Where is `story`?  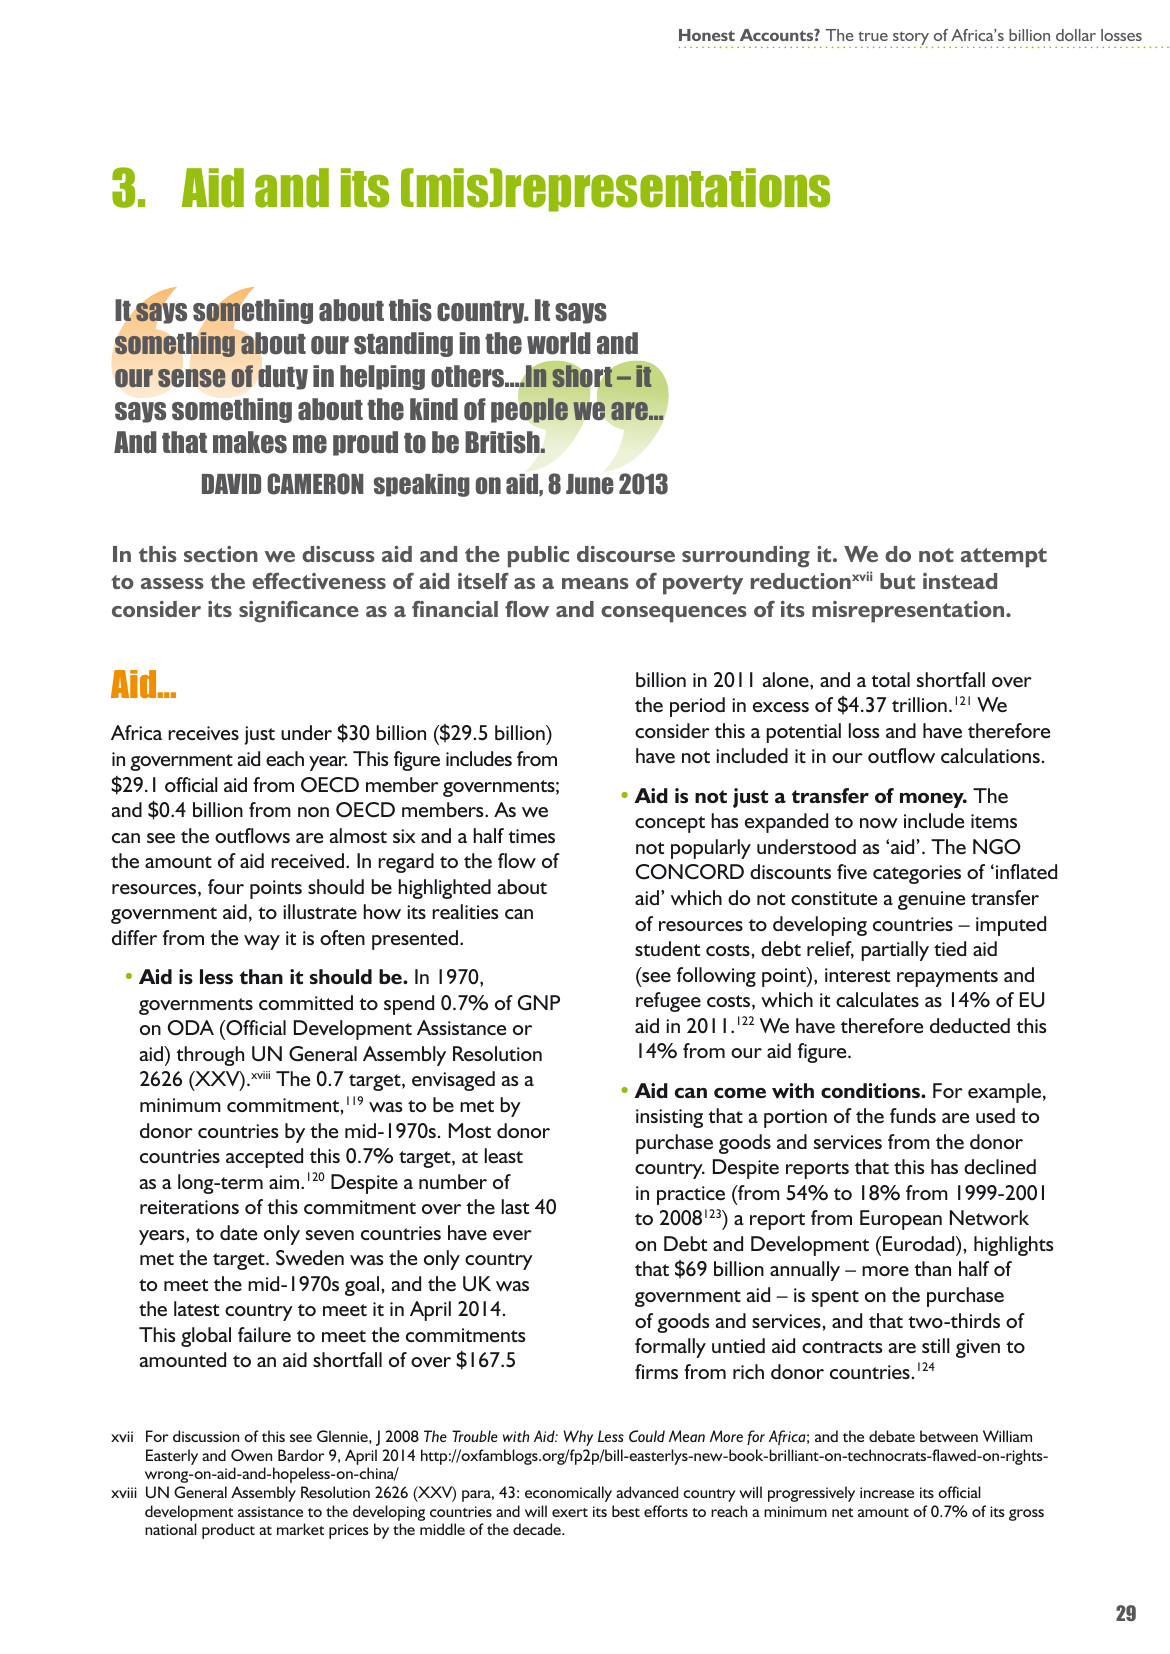 story is located at coordinates (910, 39).
